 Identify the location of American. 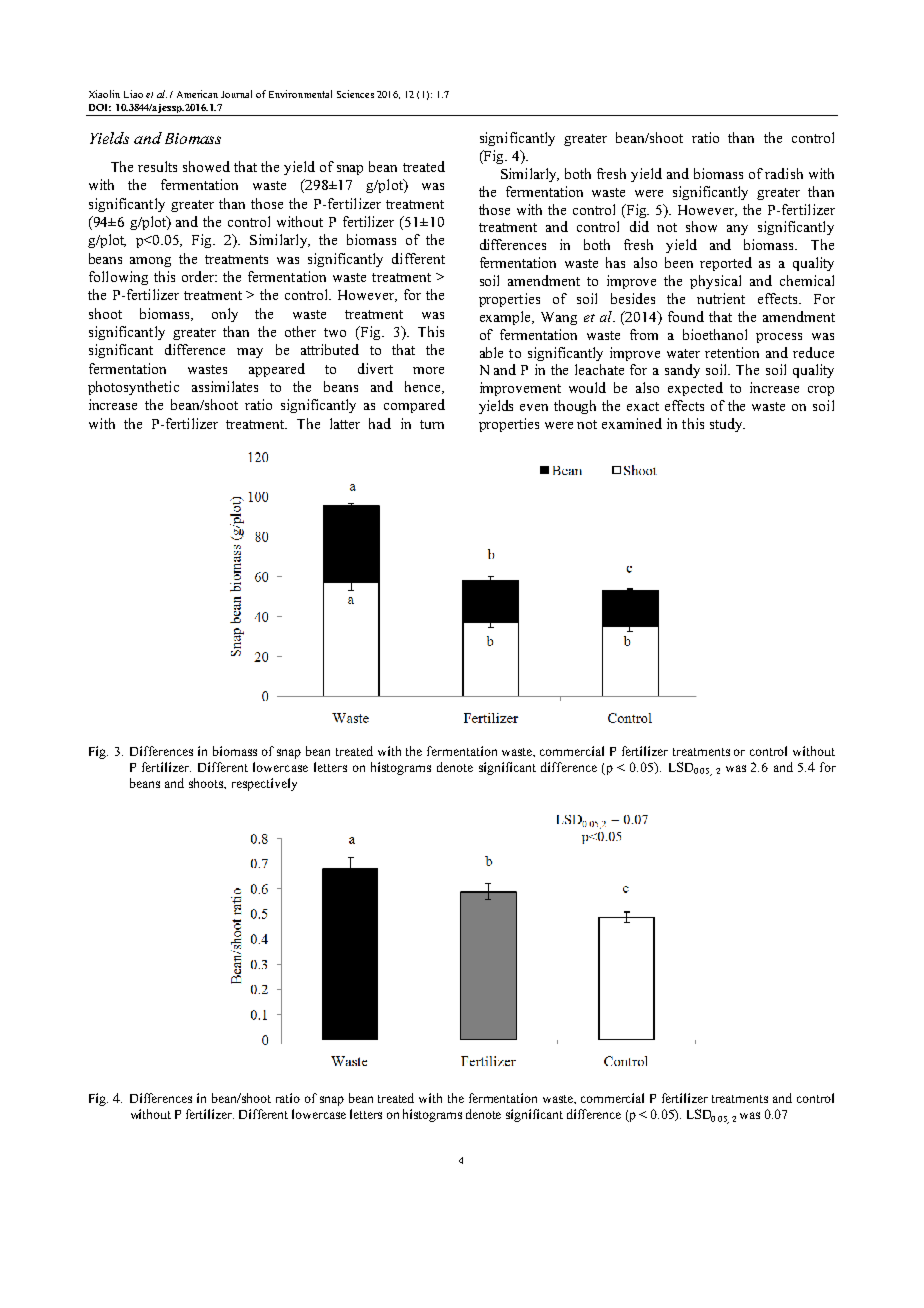
(197, 94).
